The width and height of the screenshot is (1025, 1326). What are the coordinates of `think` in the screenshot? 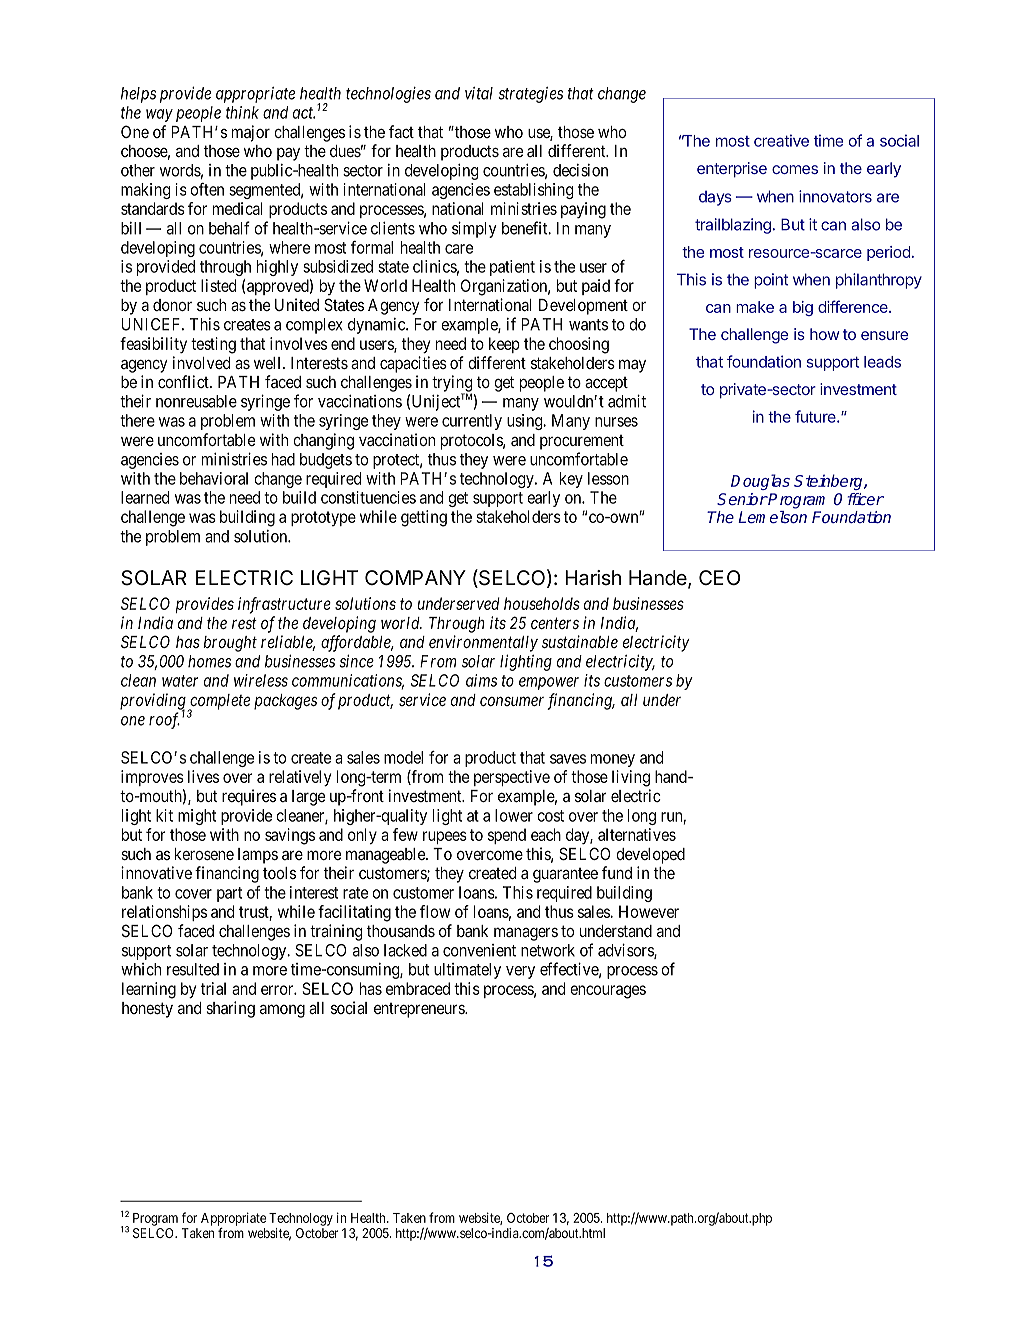 It's located at (242, 112).
